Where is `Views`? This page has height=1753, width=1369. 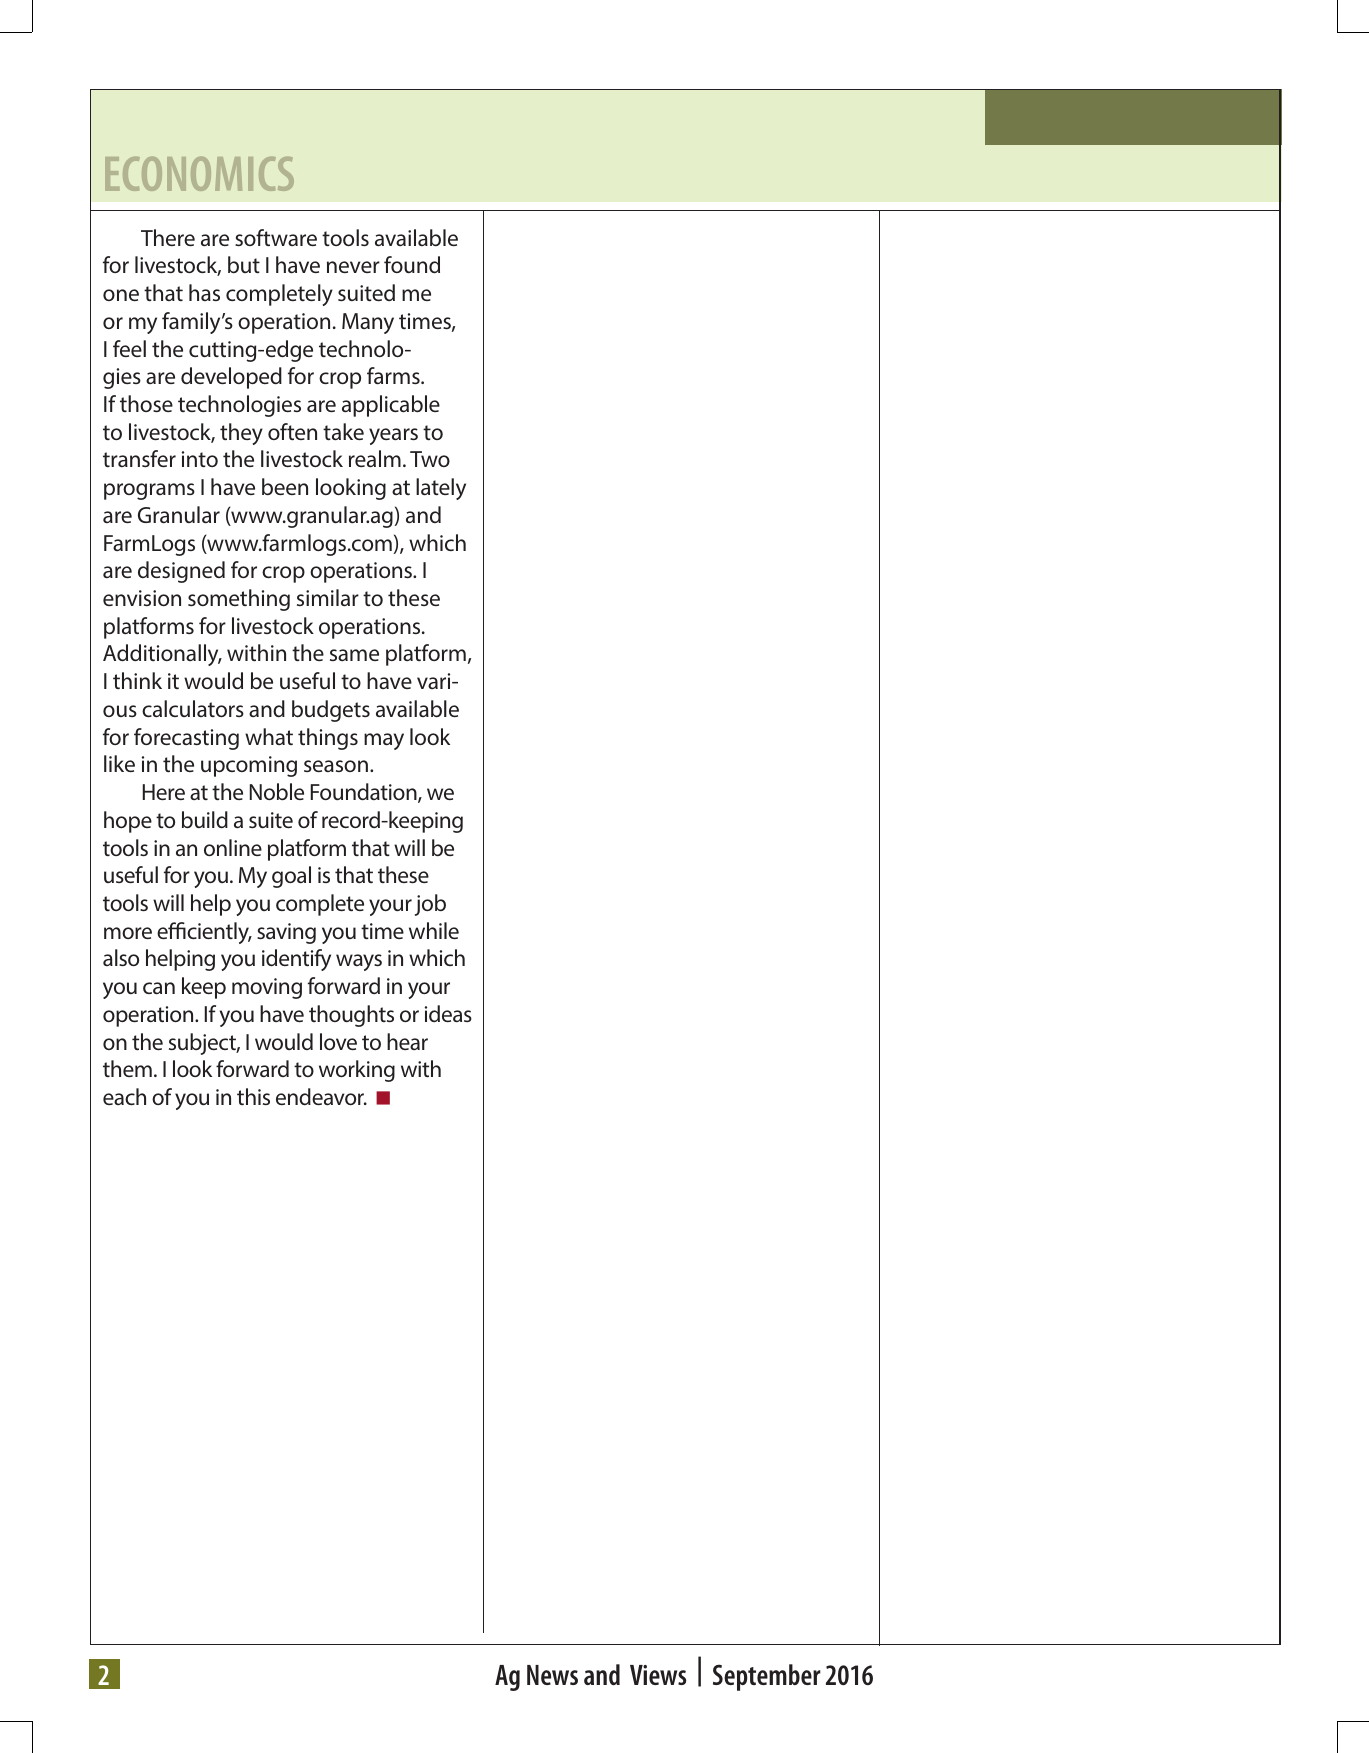 Views is located at coordinates (658, 1675).
